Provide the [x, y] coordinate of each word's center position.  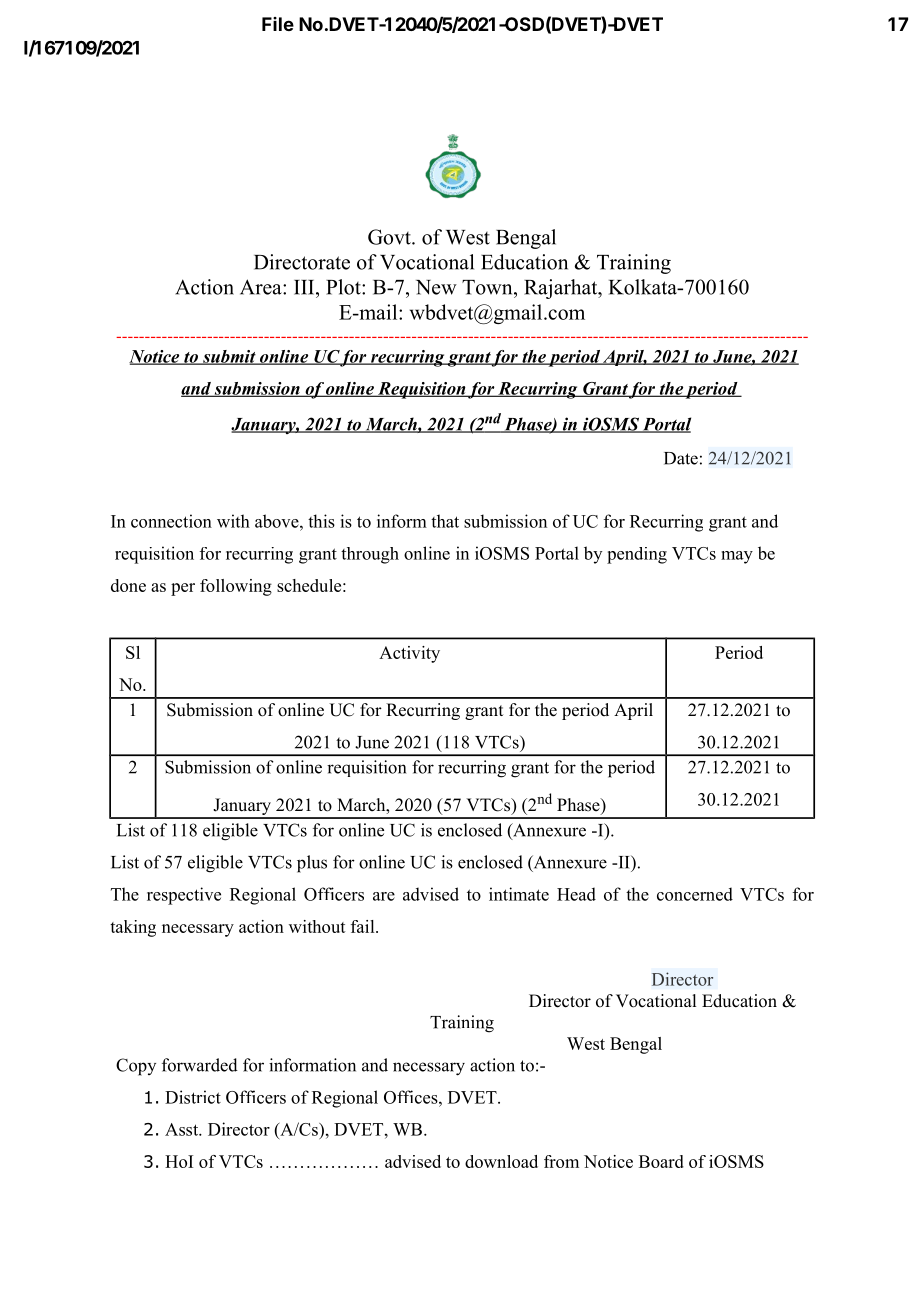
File [278, 24]
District [193, 1097]
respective [184, 896]
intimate [519, 894]
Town [488, 287]
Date [681, 458]
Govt [390, 237]
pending [637, 555]
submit [229, 357]
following [236, 587]
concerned [695, 894]
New [436, 287]
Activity [409, 654]
